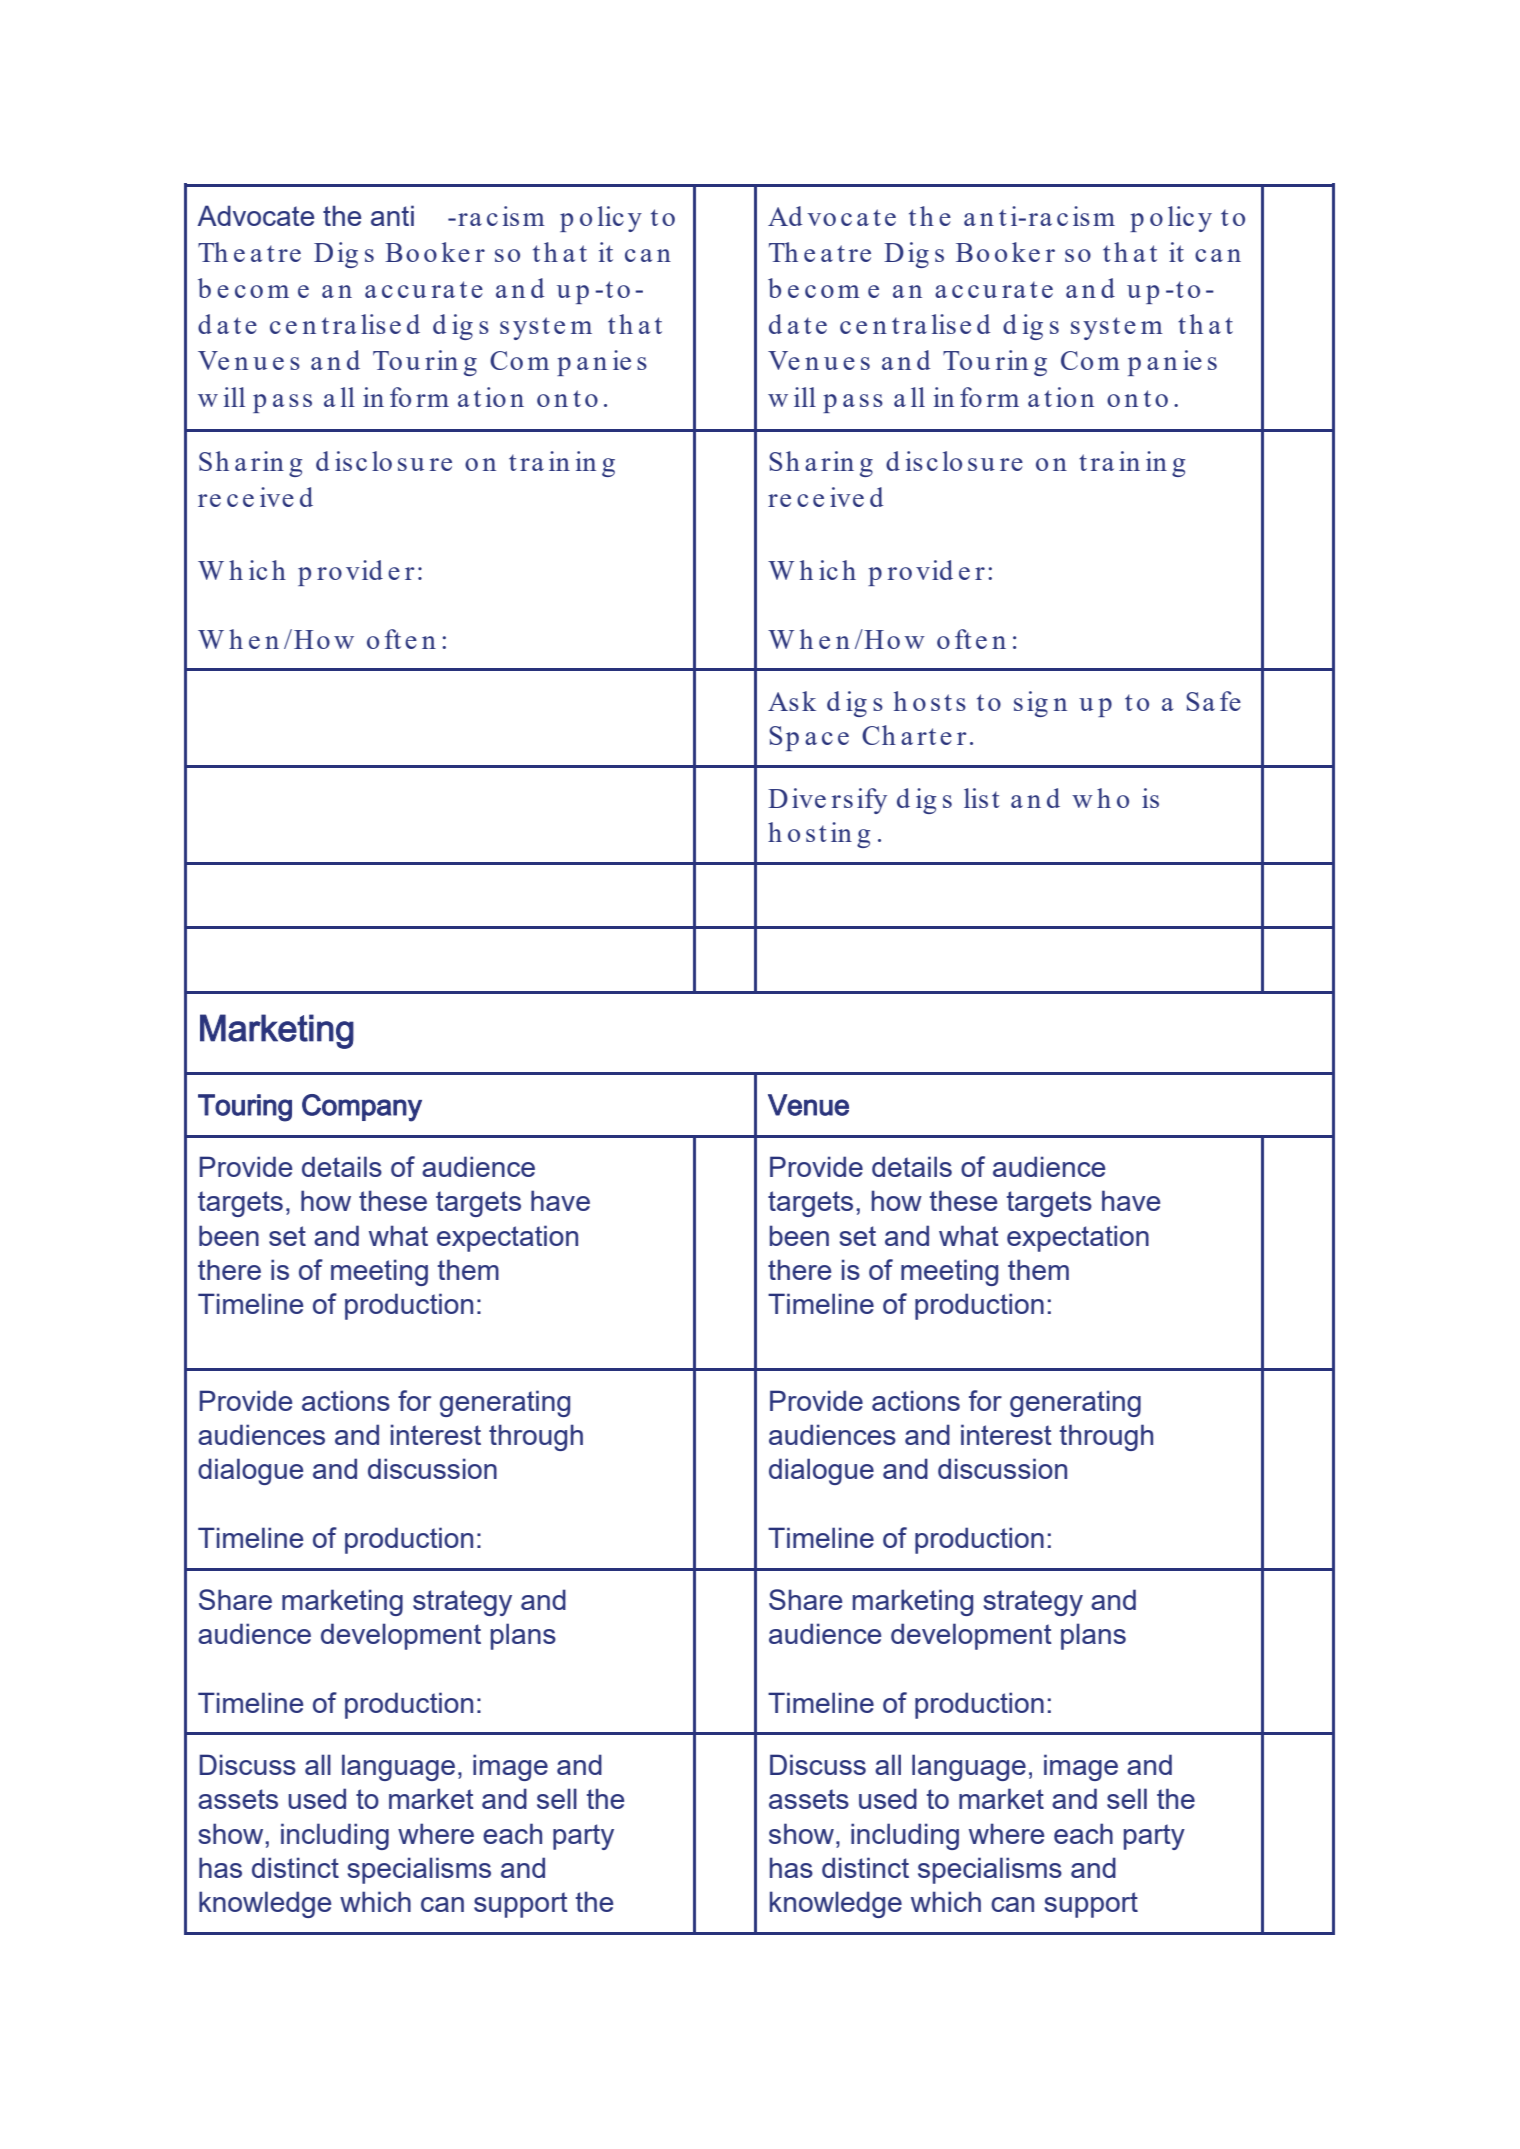 The width and height of the page is (1520, 2149). What do you see at coordinates (792, 701) in the page?
I see `Ask` at bounding box center [792, 701].
